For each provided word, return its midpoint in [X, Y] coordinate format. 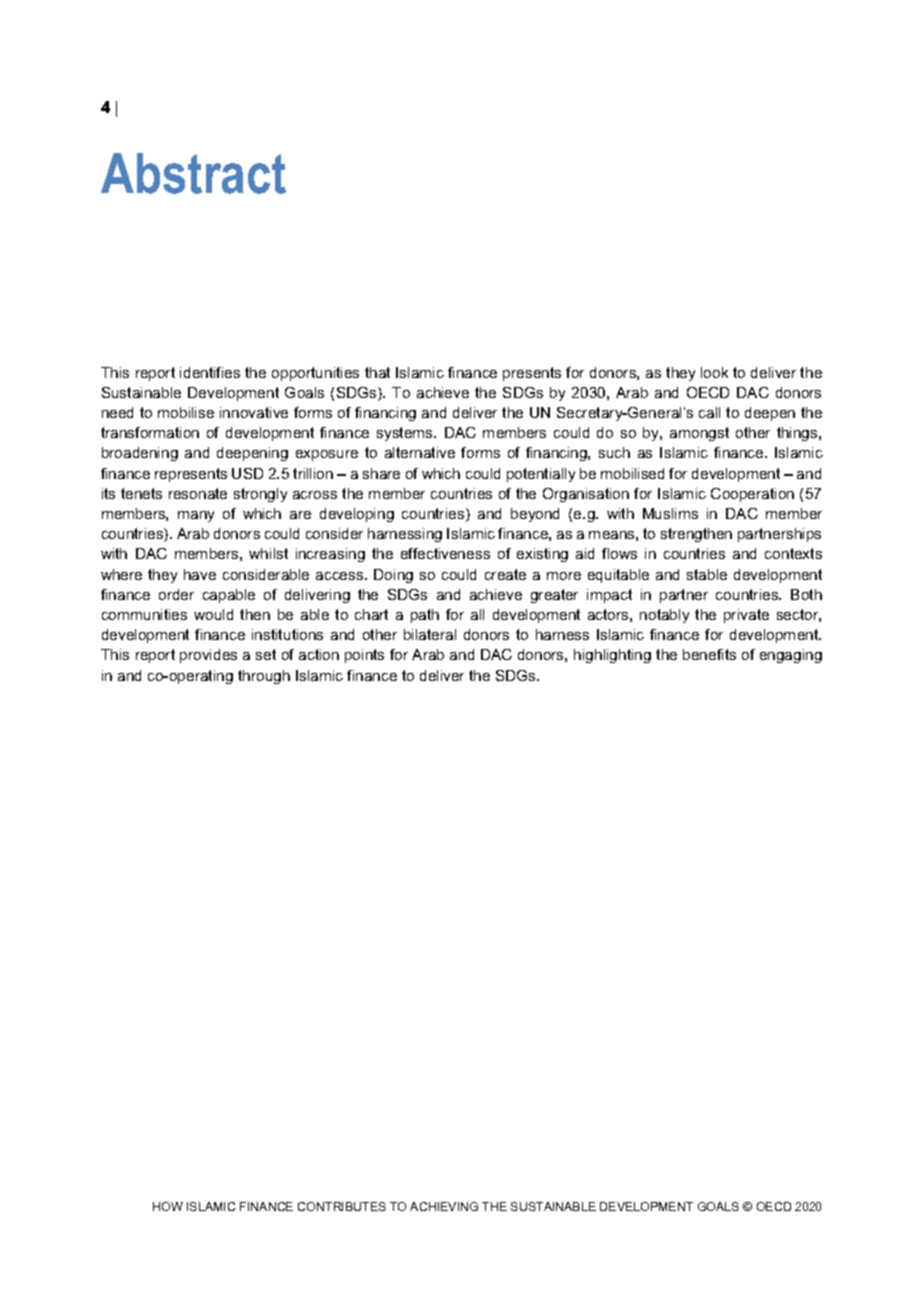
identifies [210, 372]
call [709, 412]
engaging [791, 656]
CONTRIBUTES [342, 1206]
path [425, 616]
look [714, 372]
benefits [709, 654]
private [746, 616]
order [176, 594]
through [264, 677]
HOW [168, 1206]
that [377, 372]
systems [406, 434]
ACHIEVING [444, 1206]
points [364, 656]
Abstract [193, 173]
